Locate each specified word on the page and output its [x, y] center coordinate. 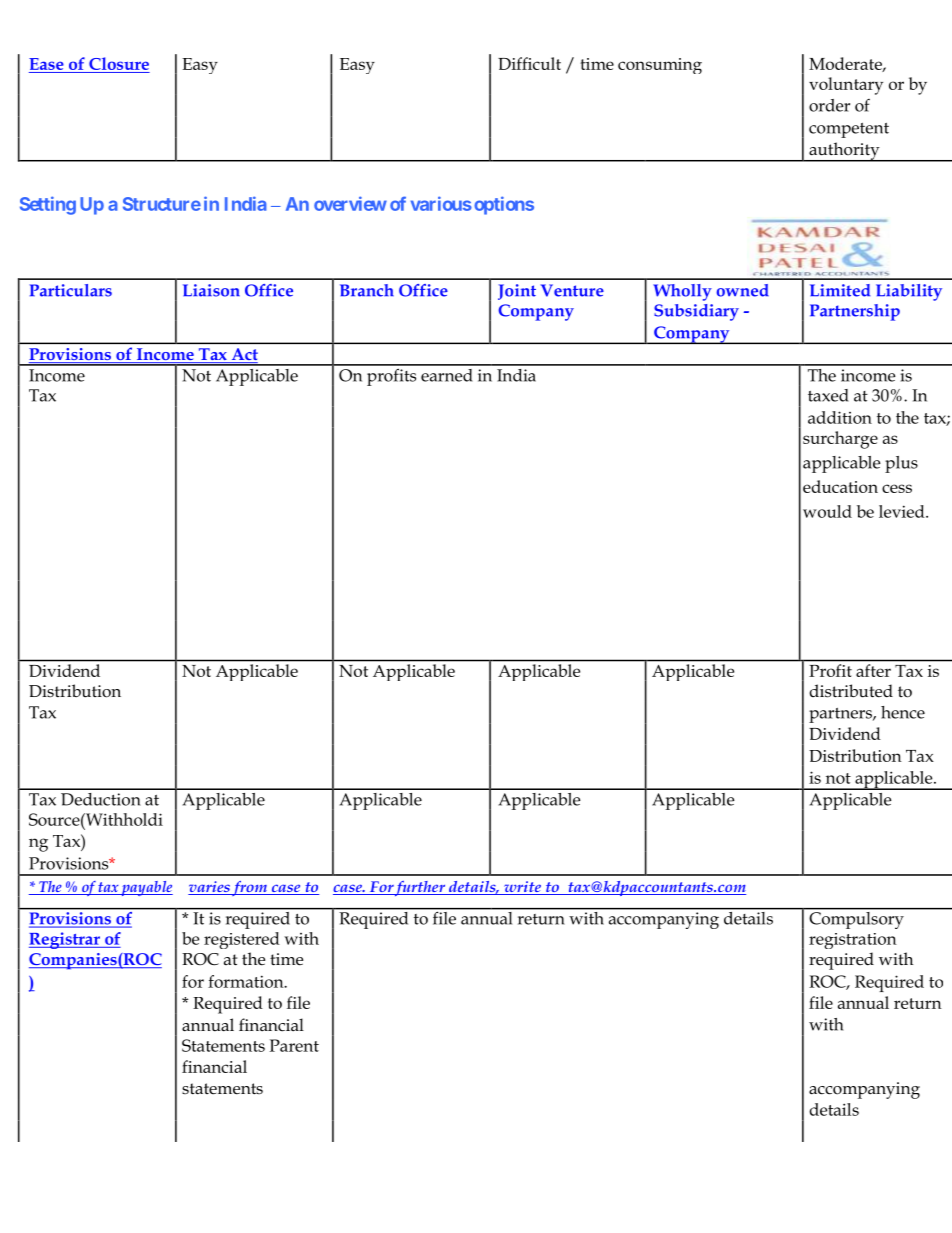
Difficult [529, 63]
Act [243, 355]
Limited [840, 290]
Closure [119, 63]
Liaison [211, 290]
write [522, 888]
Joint [517, 292]
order [829, 105]
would [827, 511]
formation [247, 981]
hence [903, 712]
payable [146, 888]
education [840, 486]
